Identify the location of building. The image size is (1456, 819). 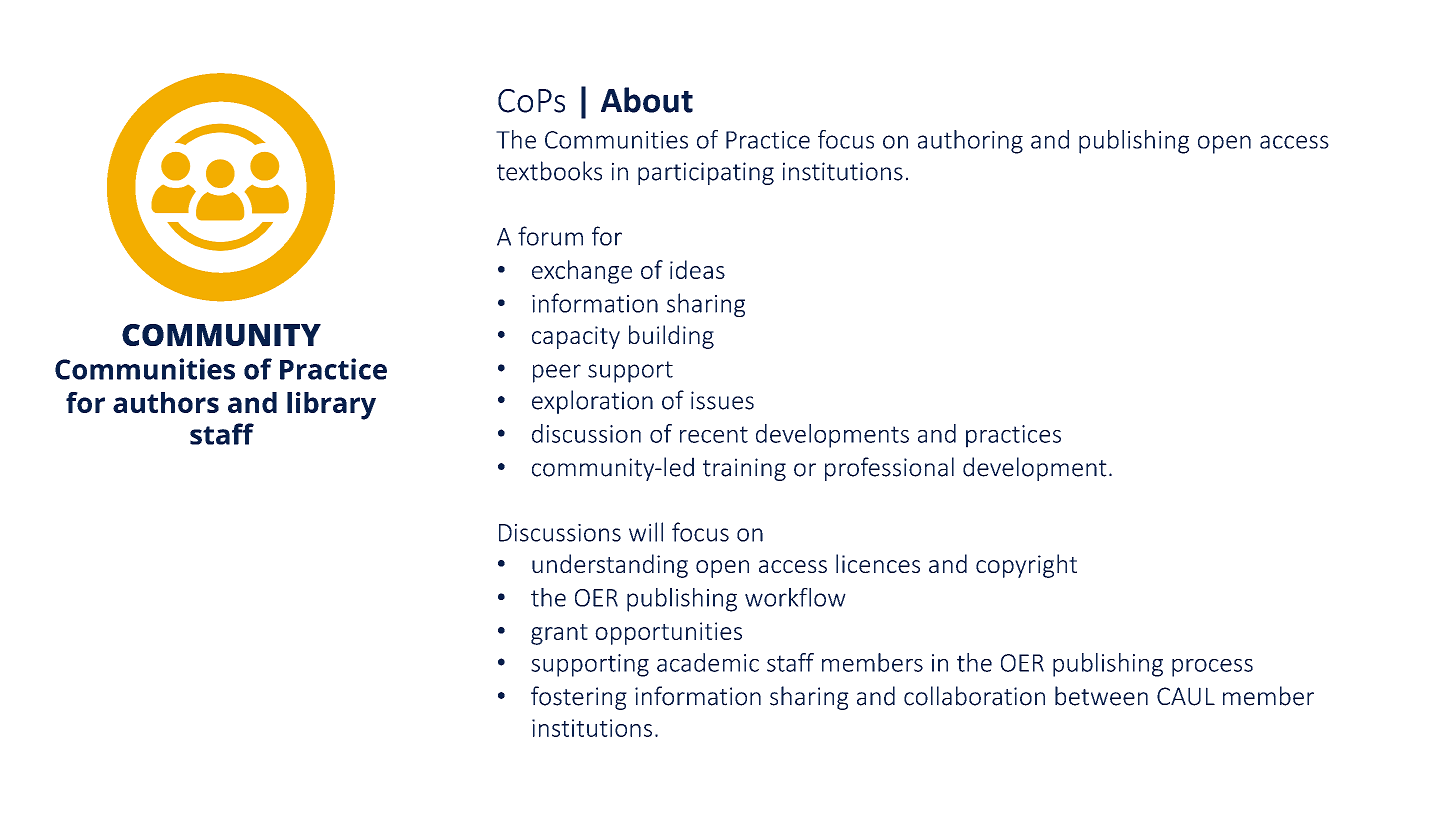
(671, 337).
